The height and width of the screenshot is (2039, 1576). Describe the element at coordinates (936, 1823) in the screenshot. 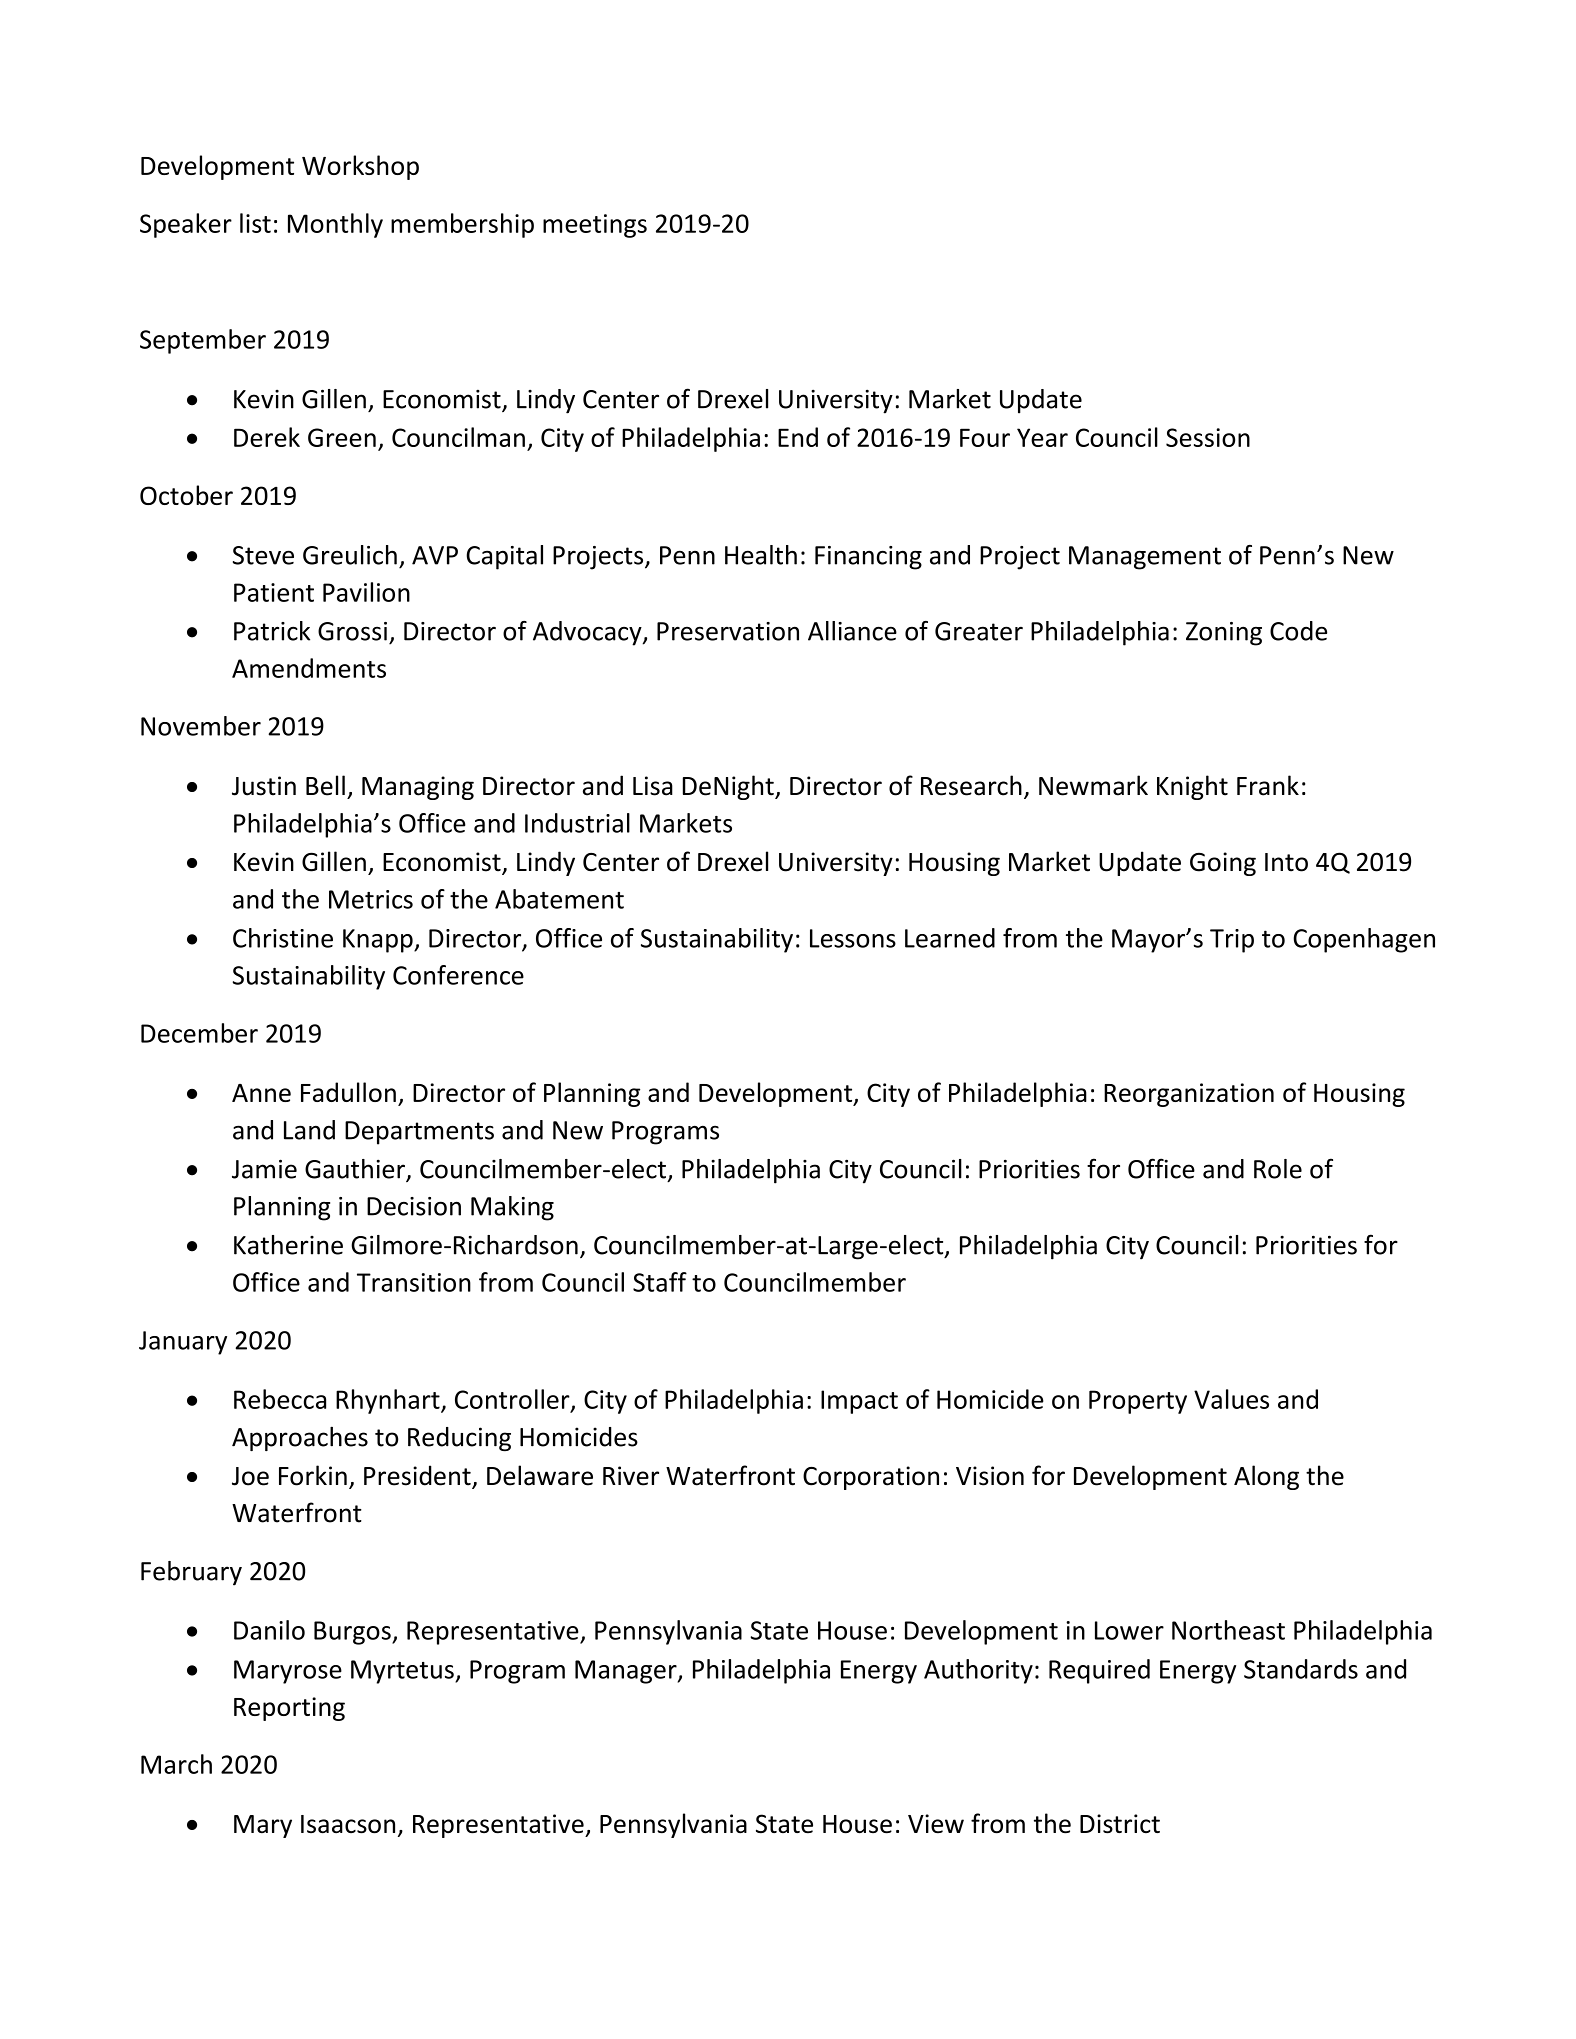

I see `View` at that location.
